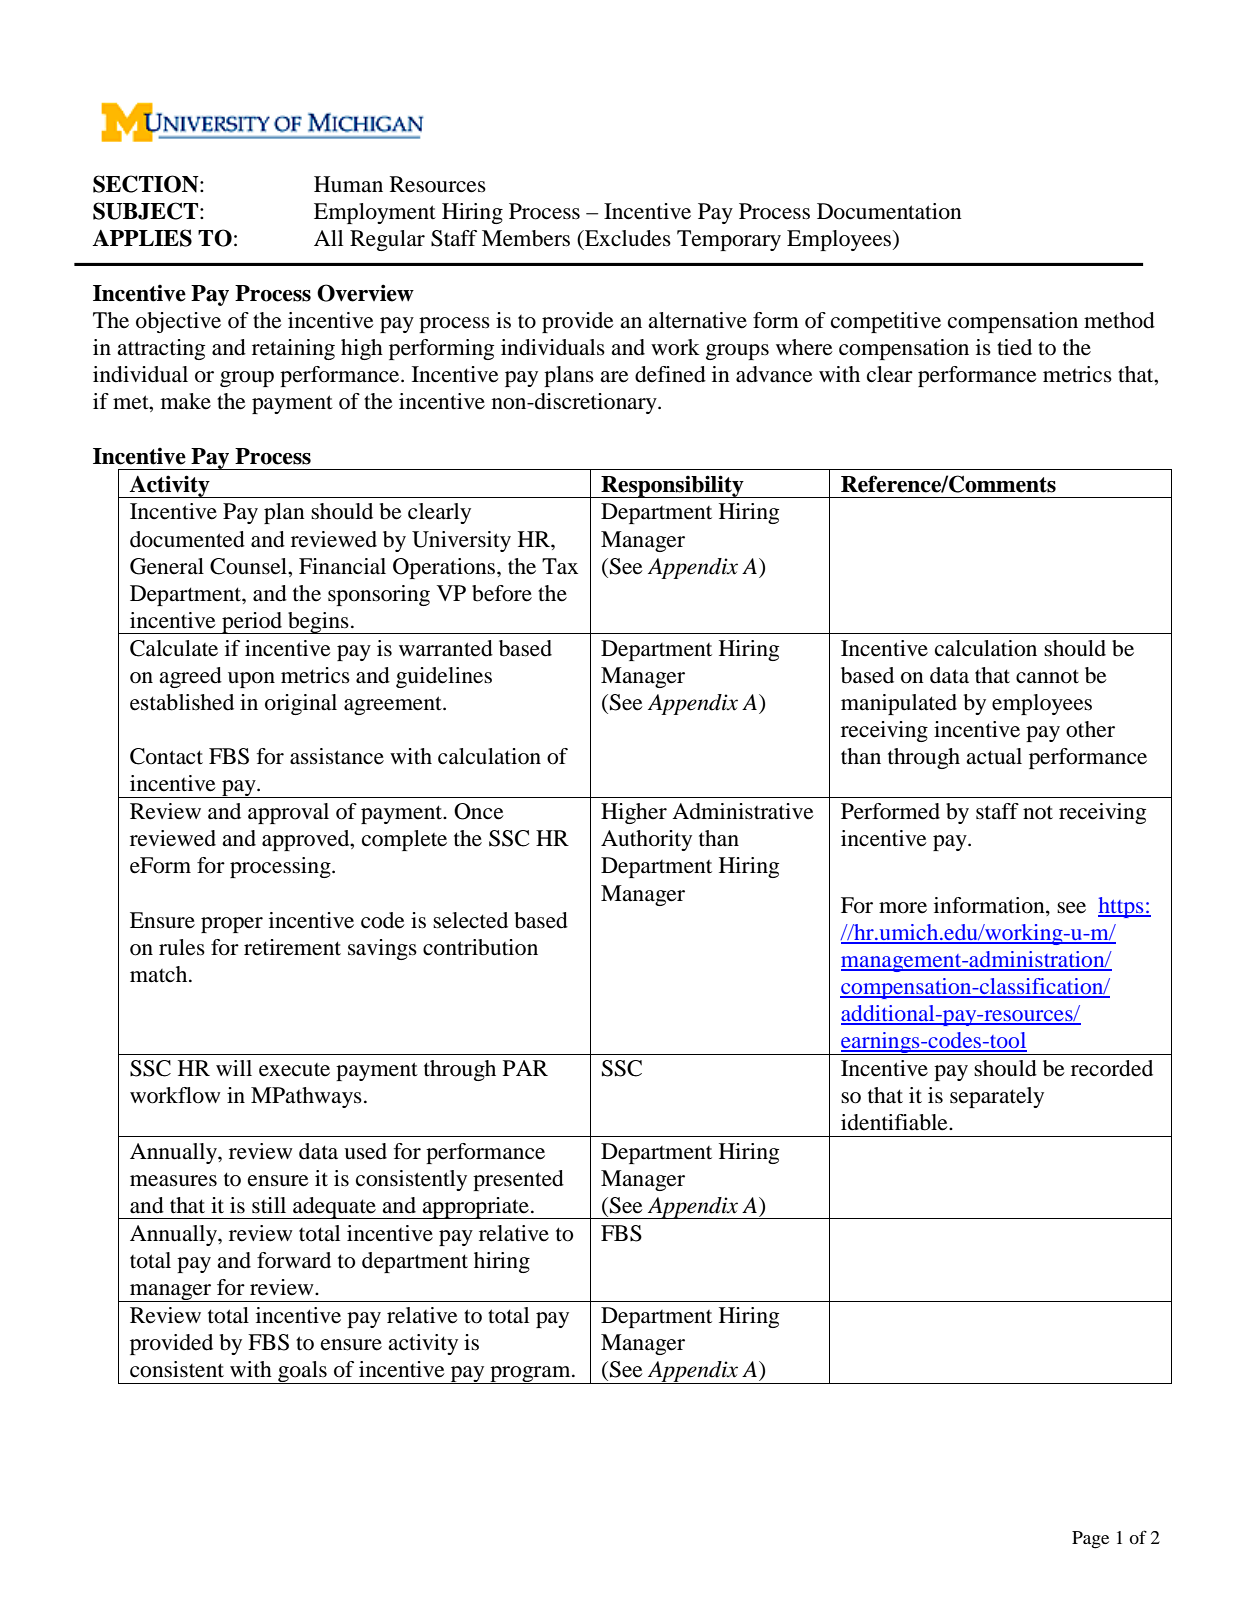  I want to click on approval, so click(288, 813).
